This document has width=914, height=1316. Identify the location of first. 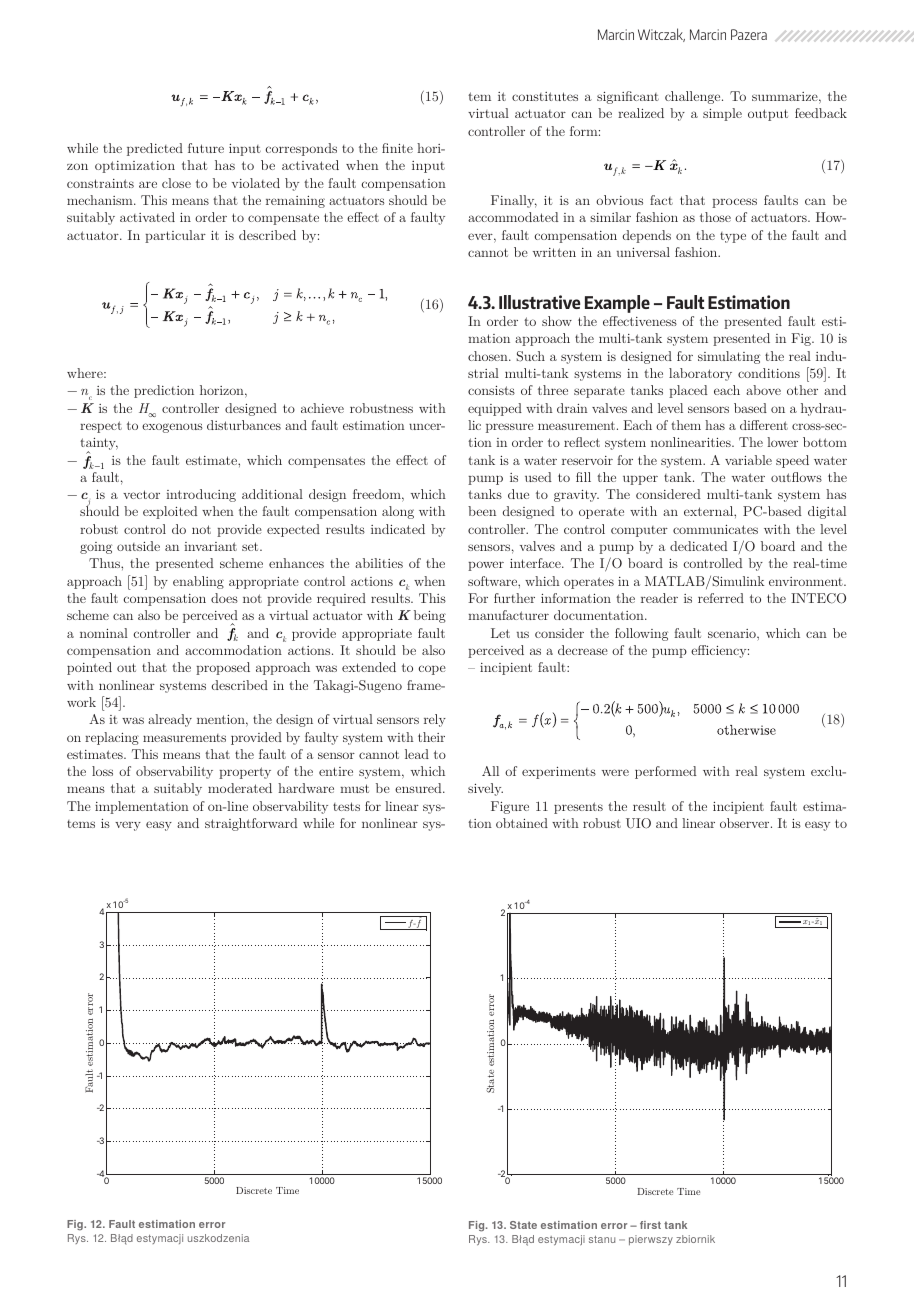
(650, 1225).
